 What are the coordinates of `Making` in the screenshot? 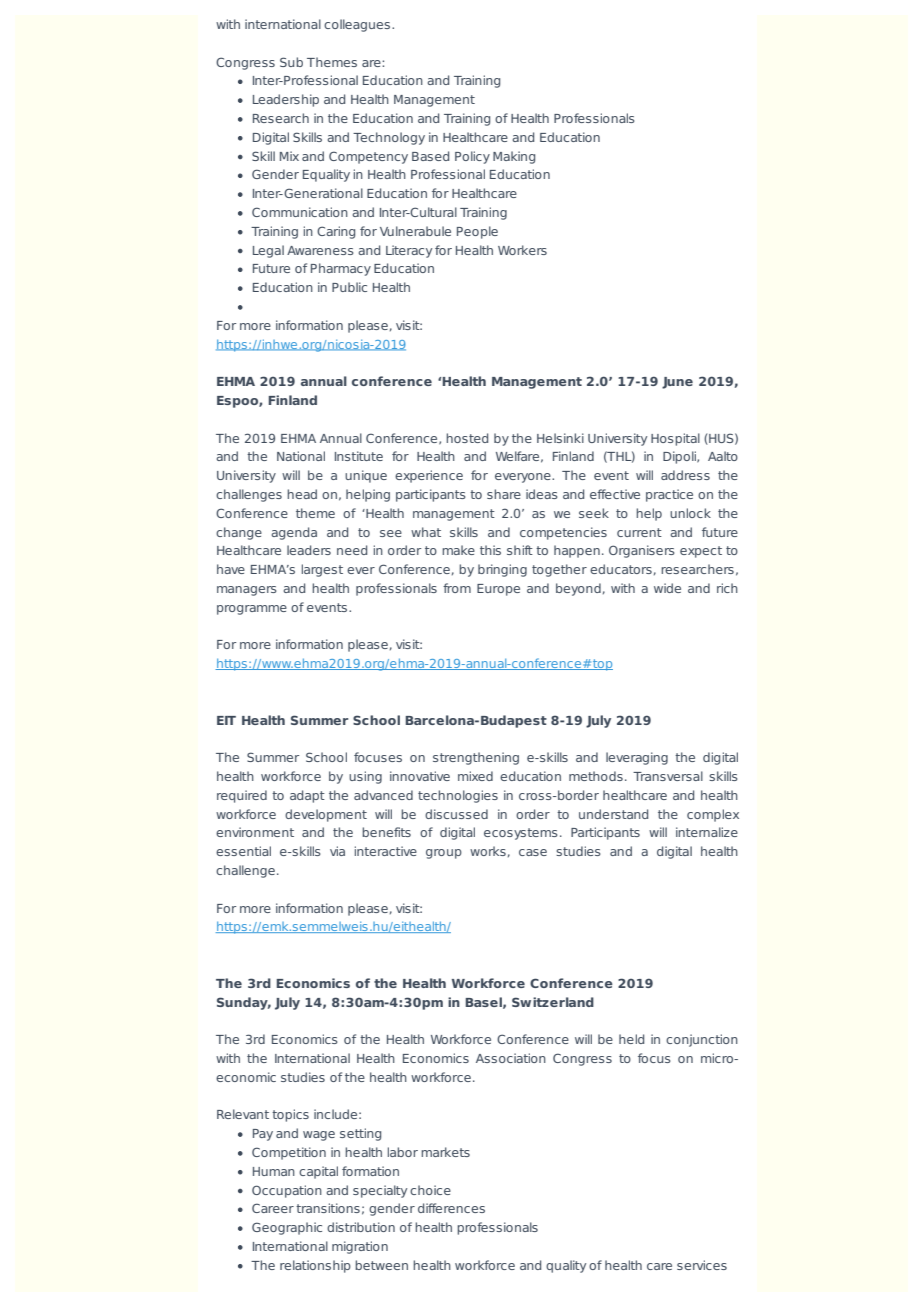 It's located at (514, 157).
